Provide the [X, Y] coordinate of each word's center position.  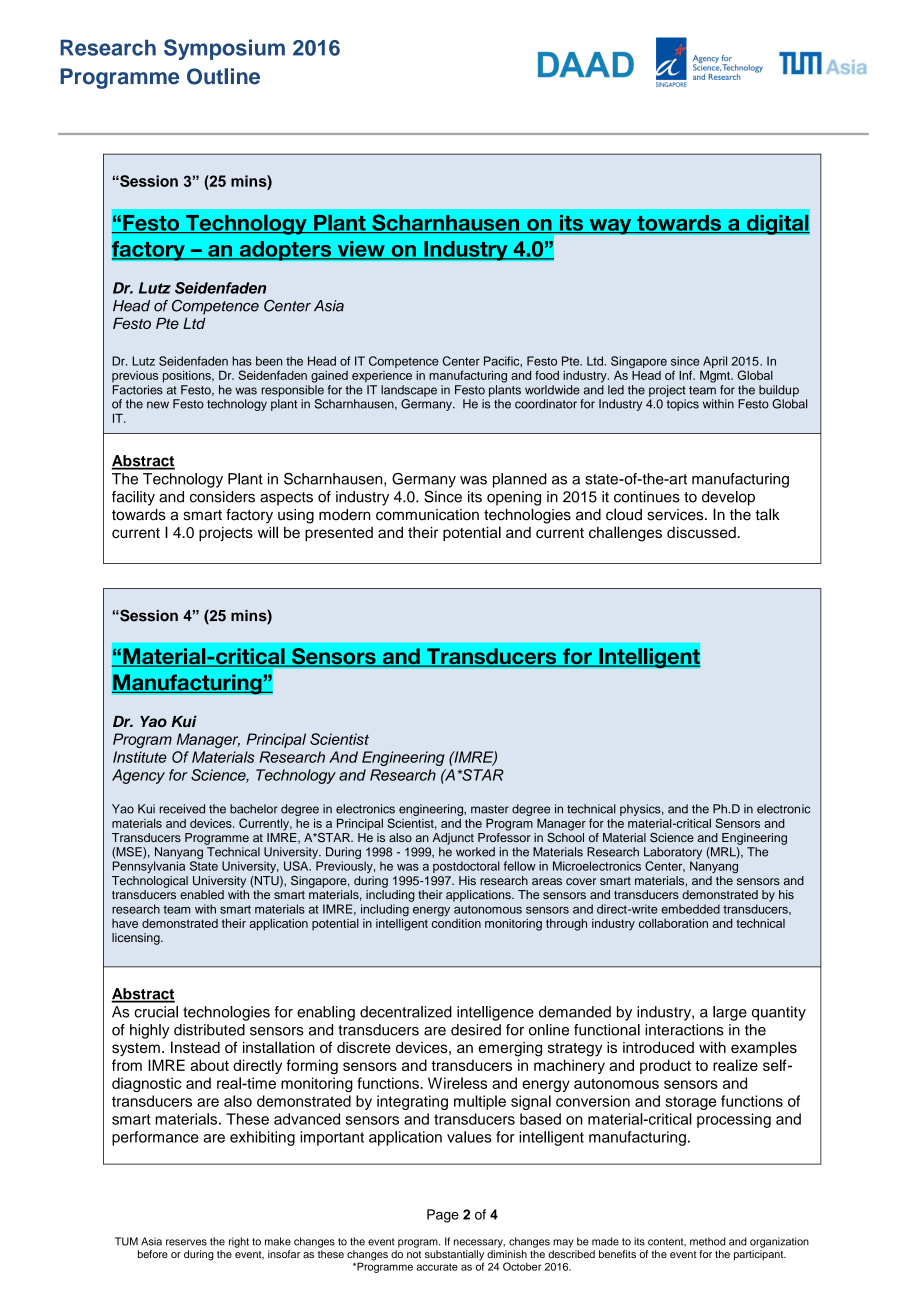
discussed [702, 532]
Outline [223, 76]
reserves [186, 1242]
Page [443, 1216]
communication [427, 515]
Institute [140, 757]
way [610, 226]
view [361, 250]
